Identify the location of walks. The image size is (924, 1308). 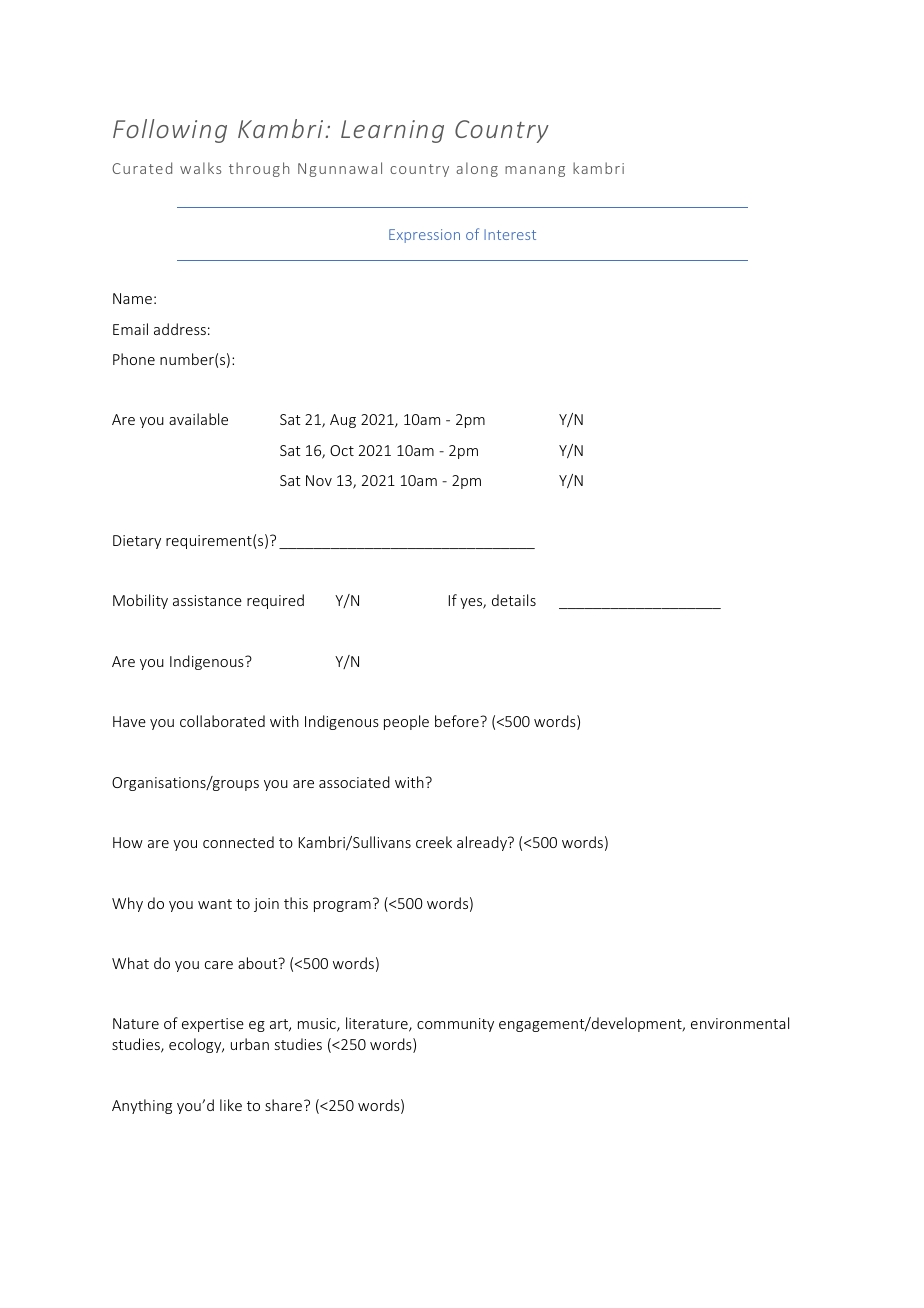
(200, 168).
